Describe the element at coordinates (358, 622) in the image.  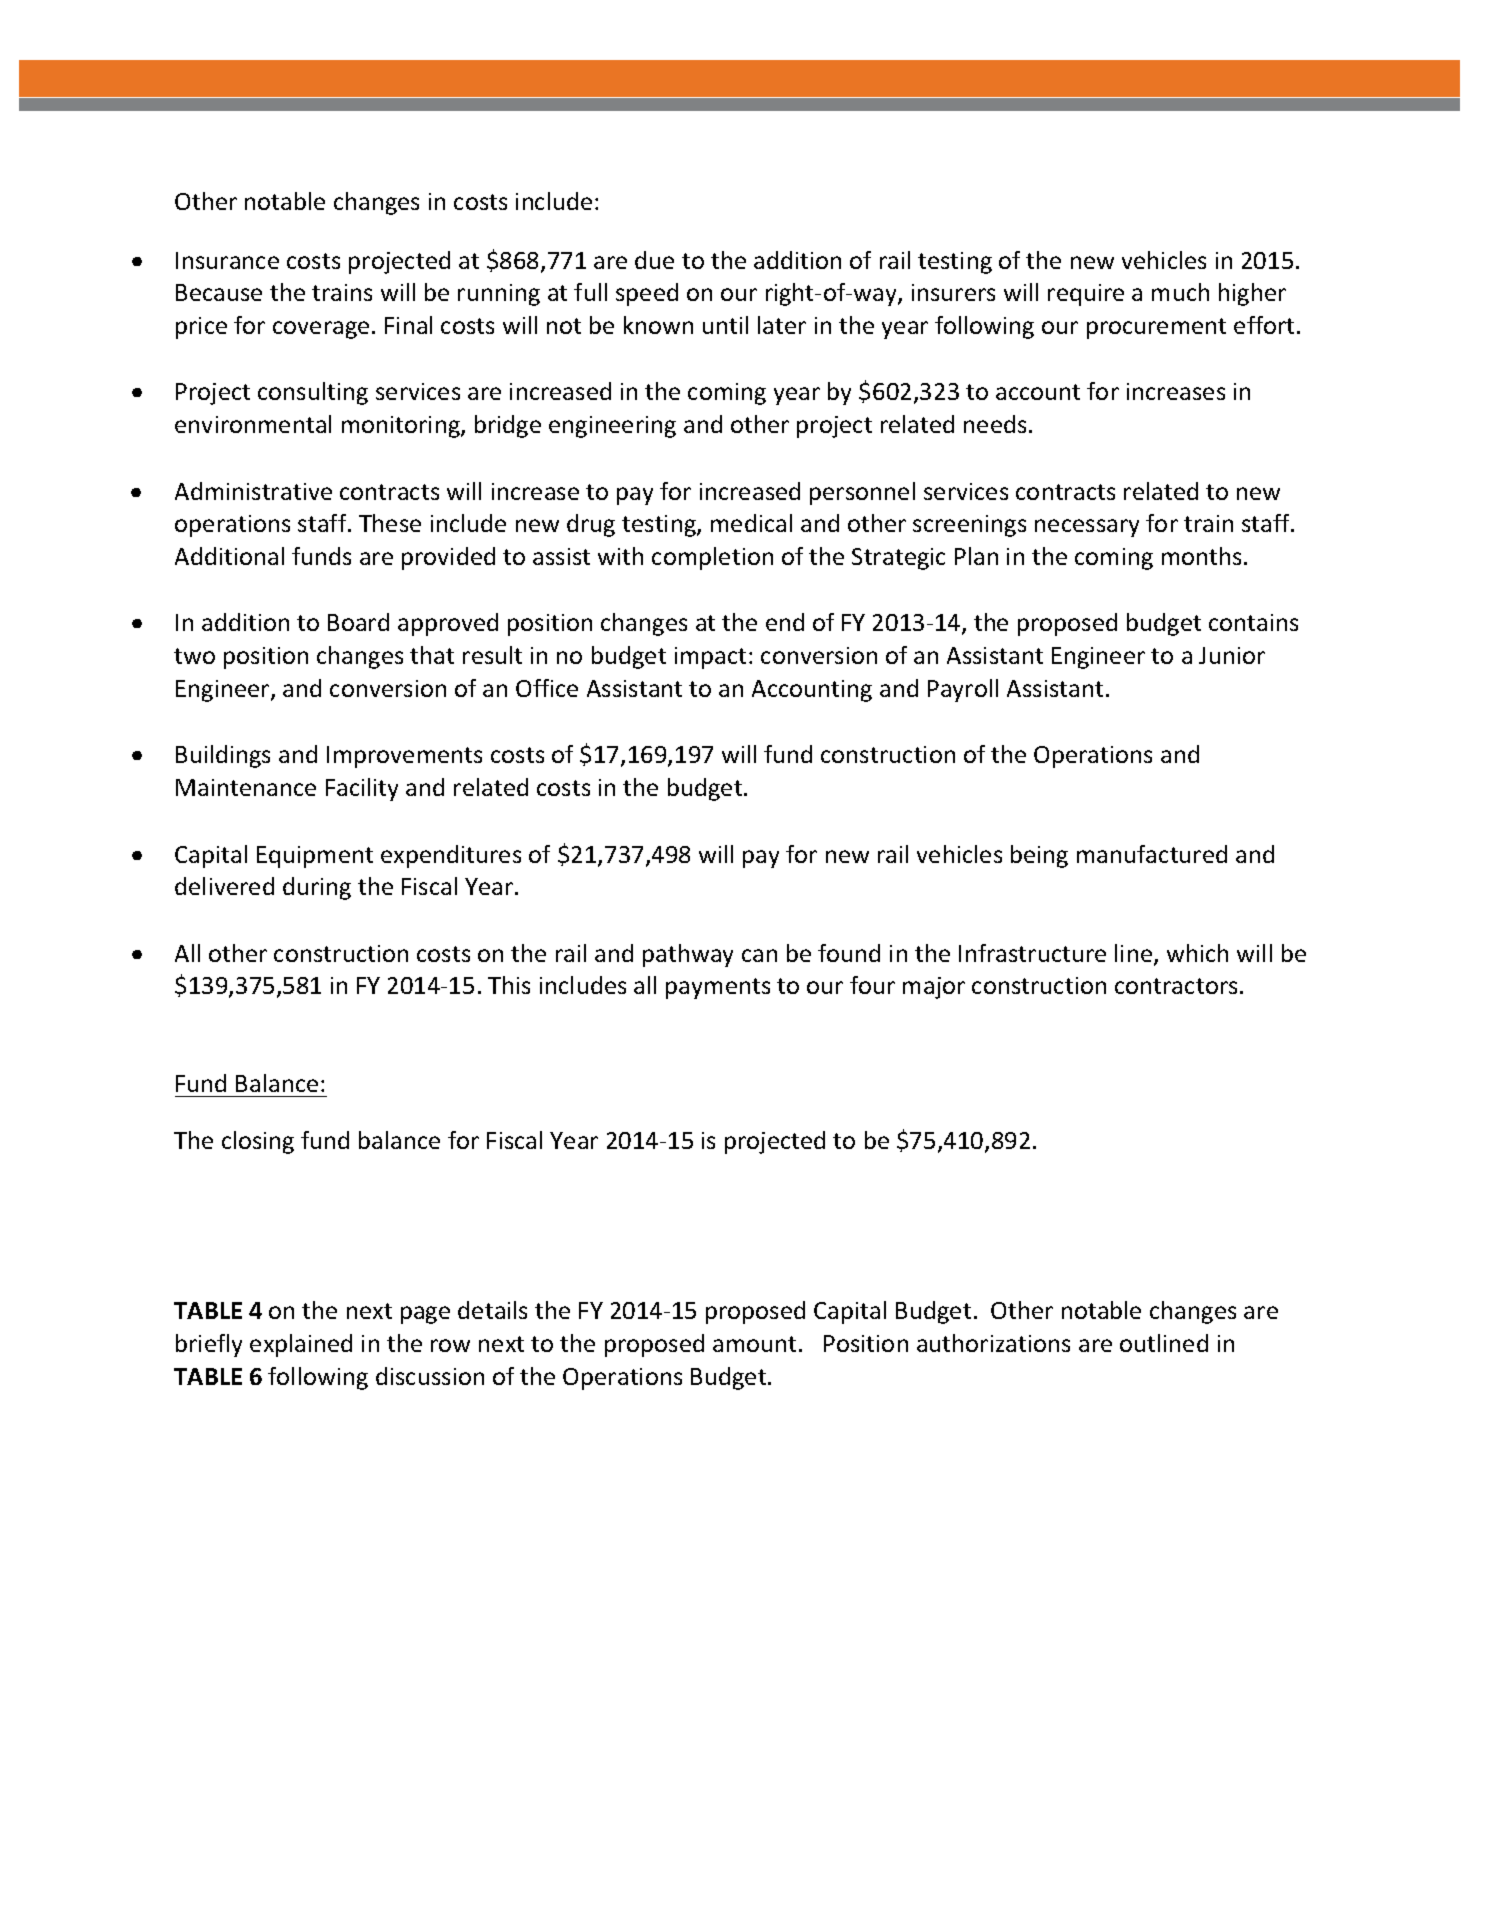
I see `Board` at that location.
